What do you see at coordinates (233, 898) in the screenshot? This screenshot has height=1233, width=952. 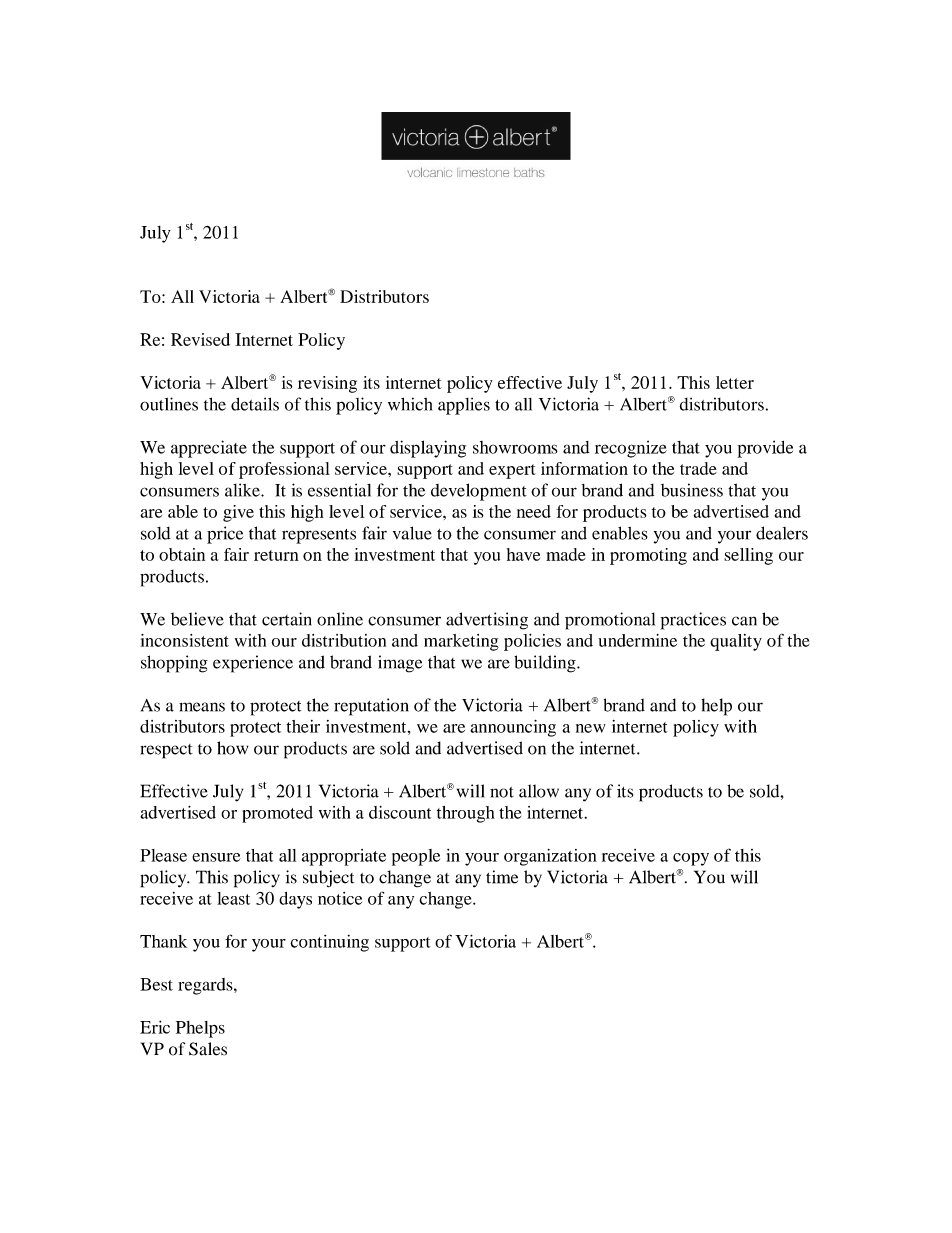 I see `least` at bounding box center [233, 898].
